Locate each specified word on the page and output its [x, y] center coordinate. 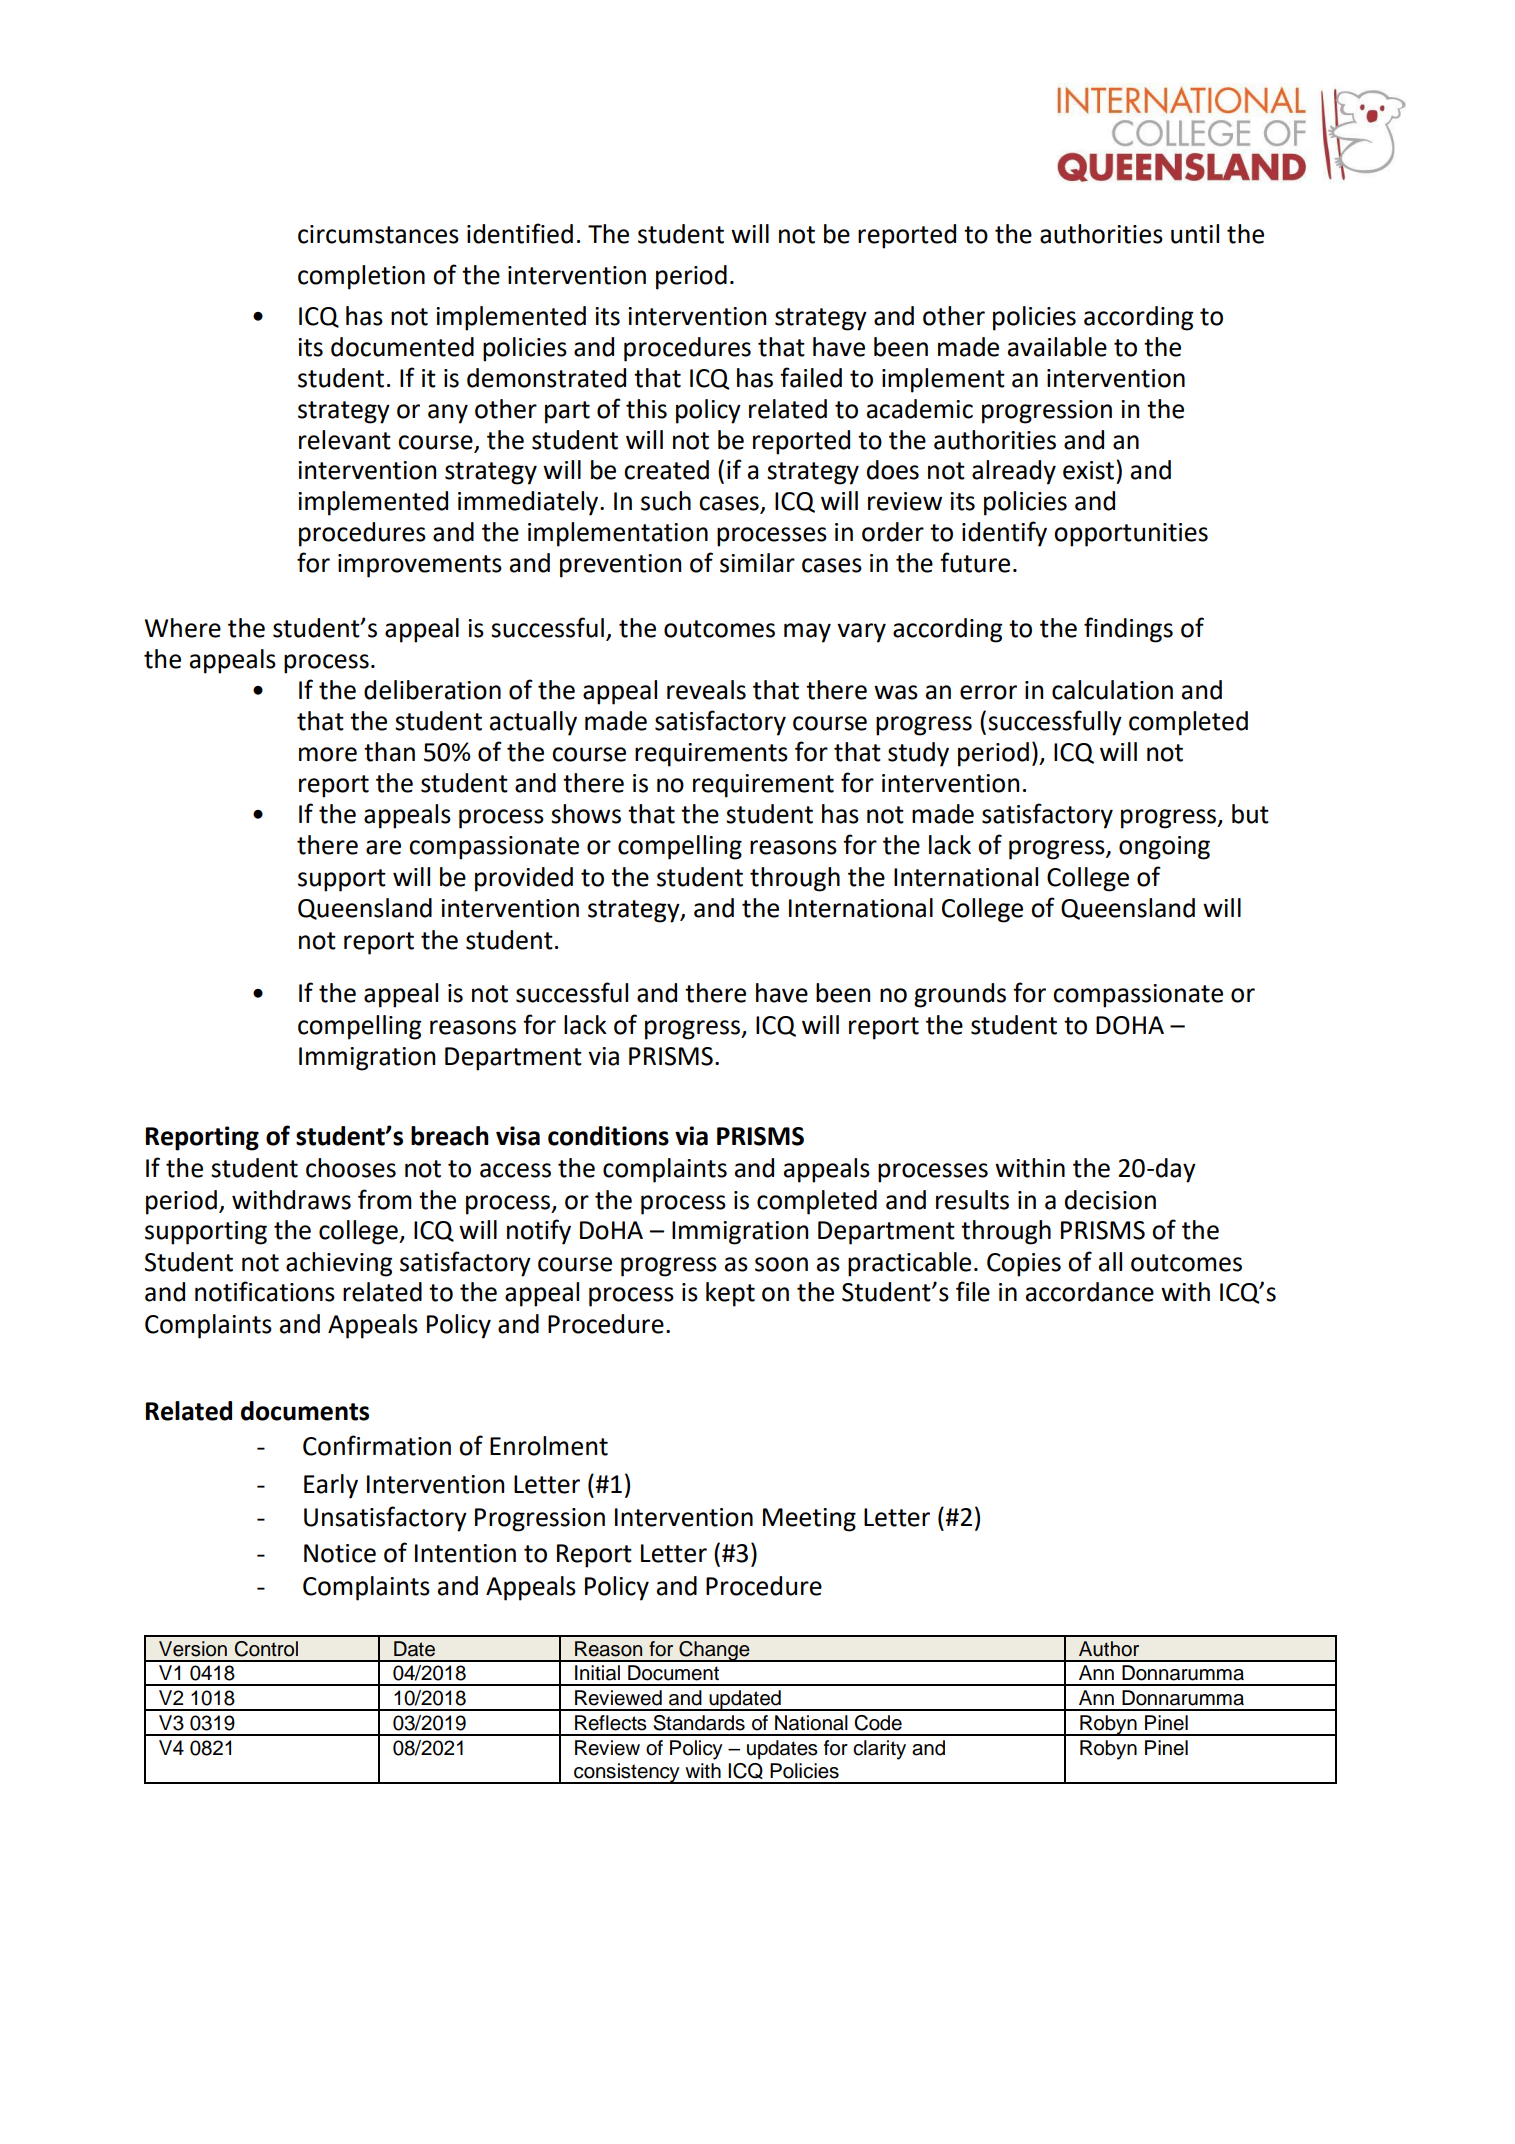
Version [193, 1649]
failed [811, 377]
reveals [706, 690]
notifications [265, 1291]
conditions [608, 1136]
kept [730, 1294]
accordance [1090, 1292]
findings [1128, 630]
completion [361, 277]
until [1195, 234]
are [383, 847]
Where [183, 628]
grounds [960, 995]
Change [714, 1651]
